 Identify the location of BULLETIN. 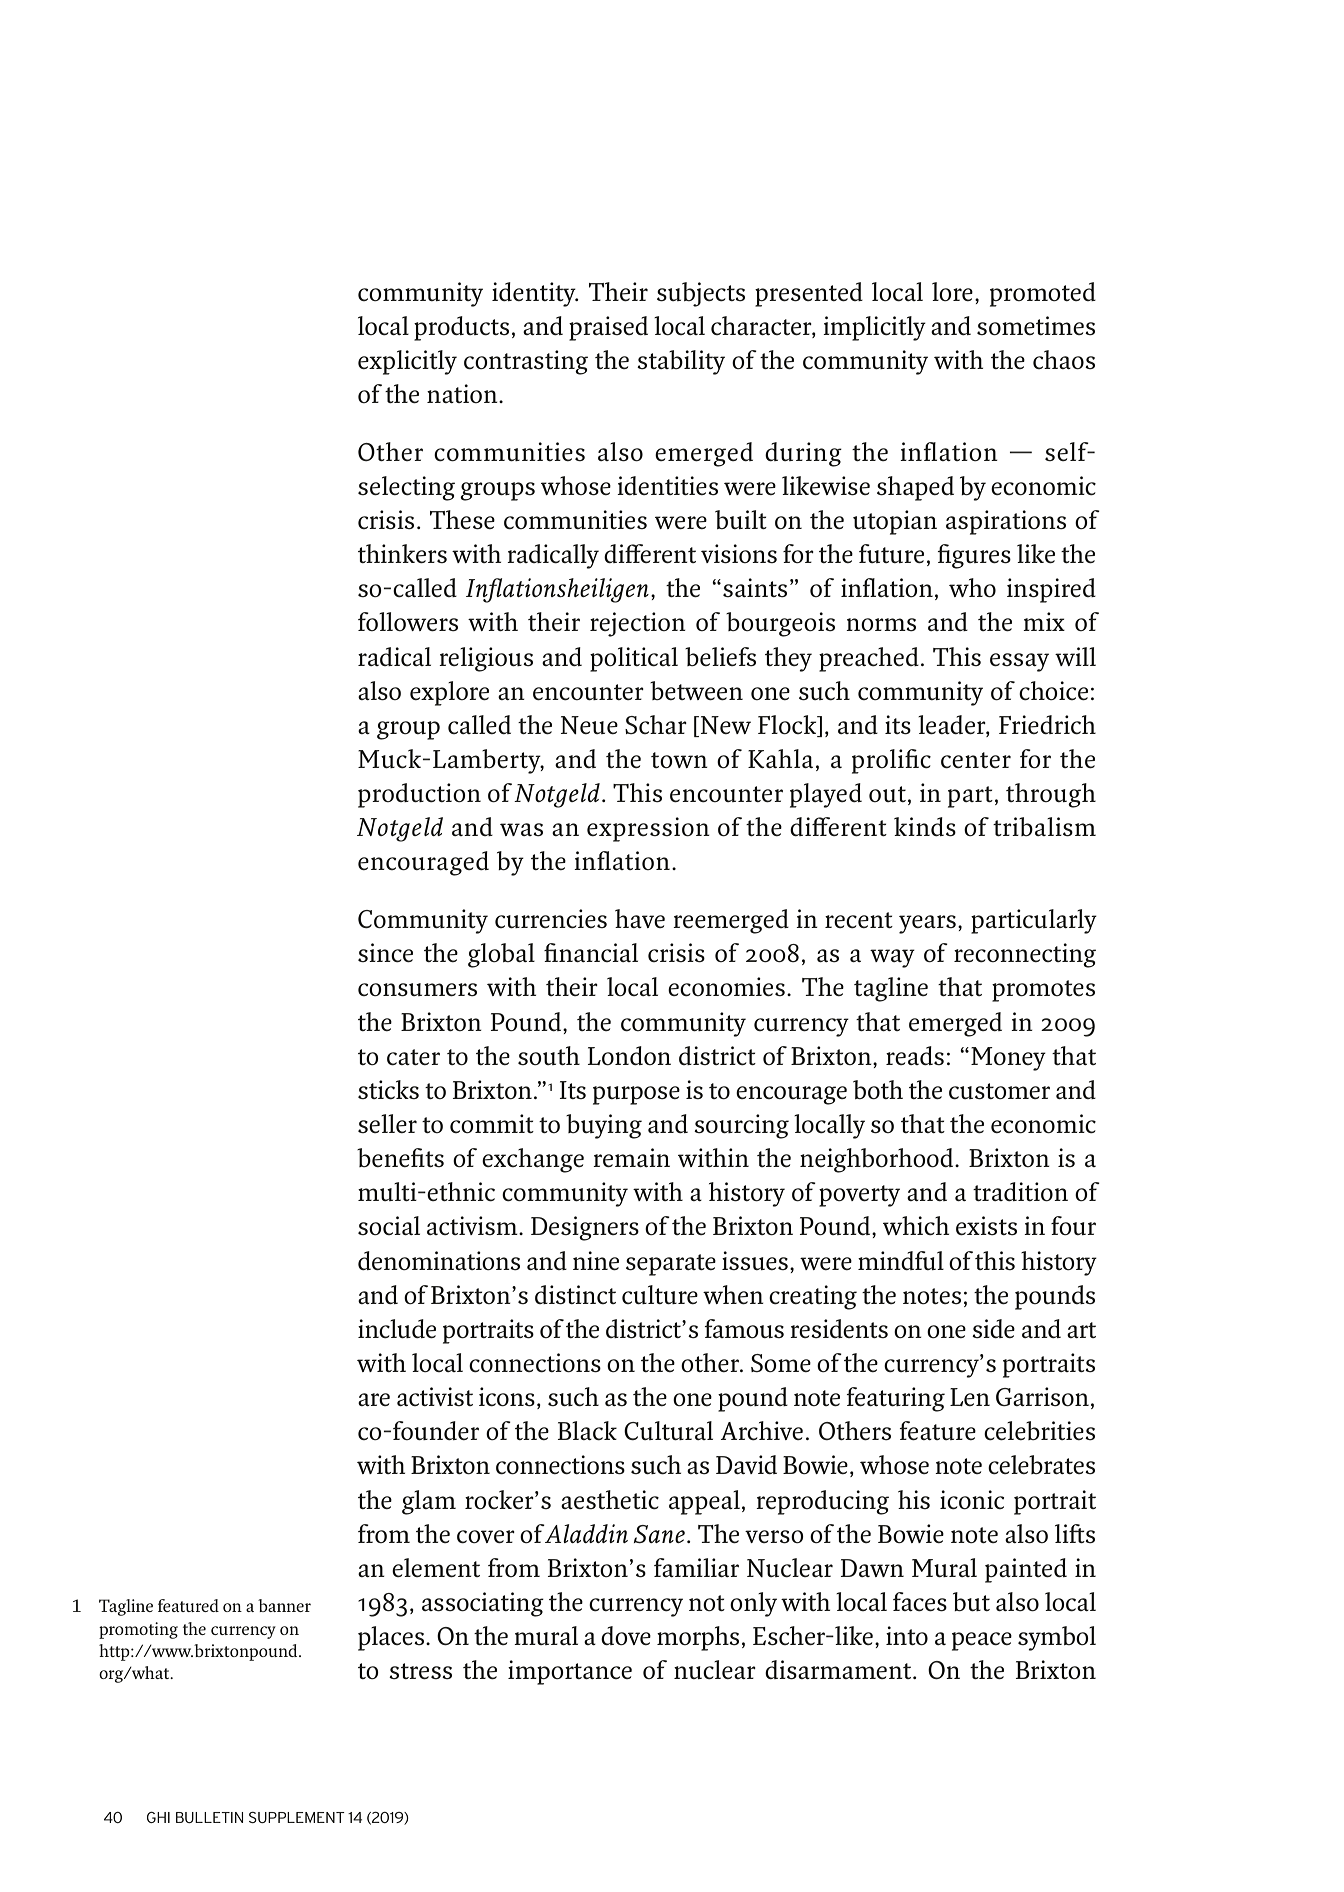
(209, 1817).
